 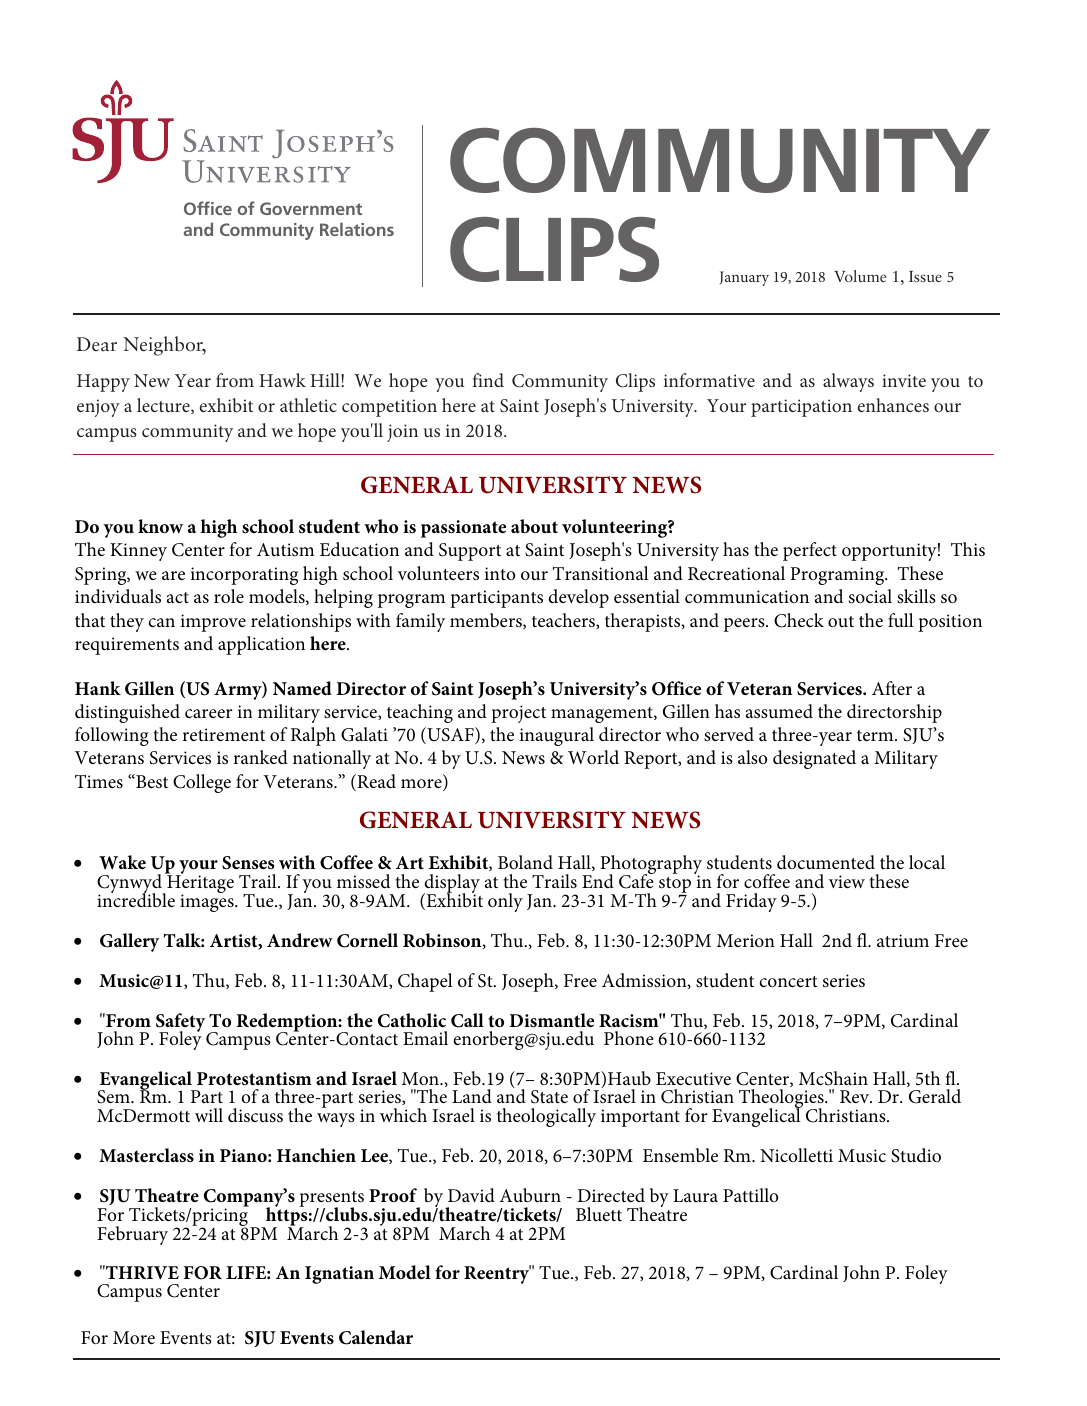 I want to click on Government, so click(x=311, y=208).
